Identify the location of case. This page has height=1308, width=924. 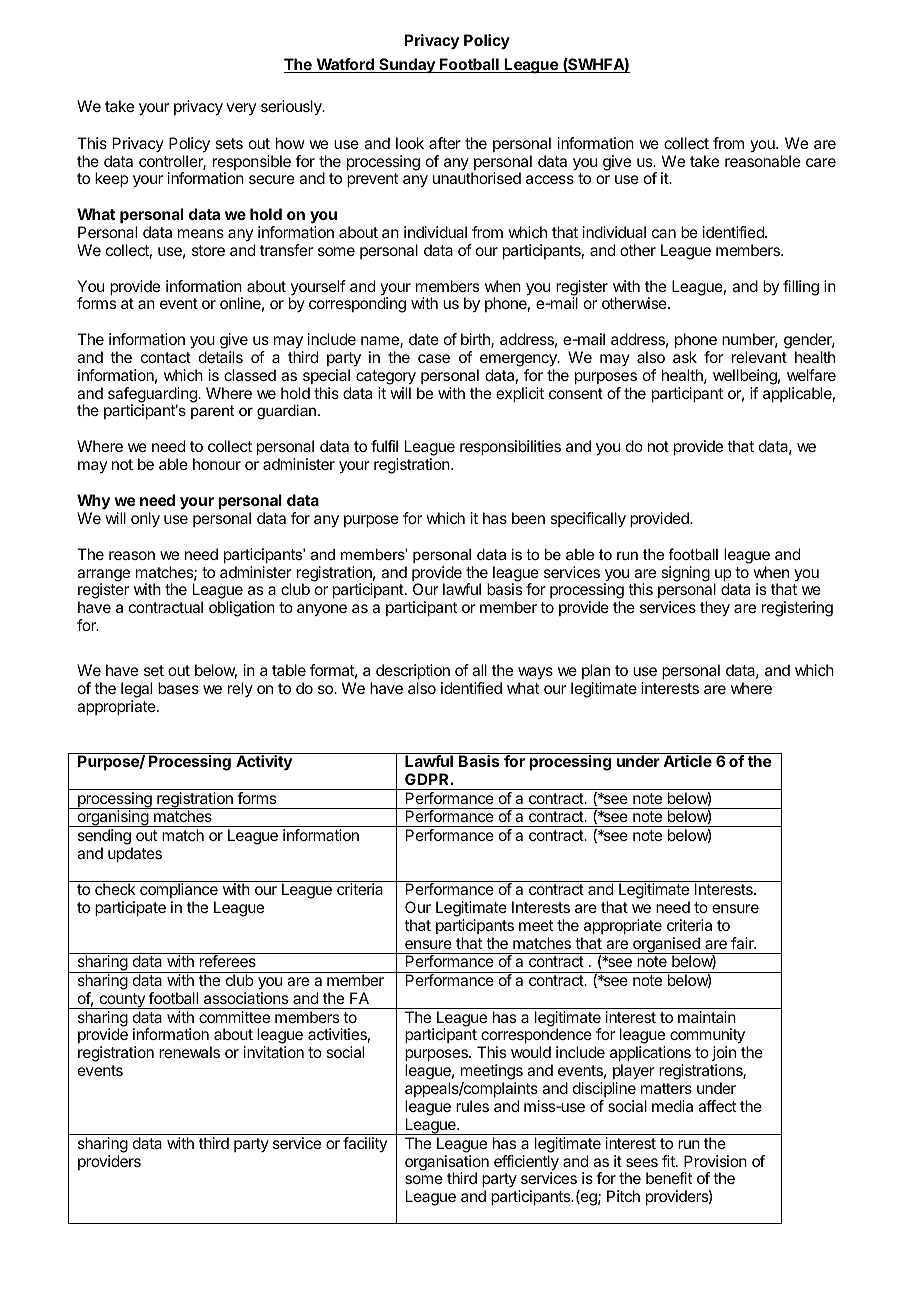
(434, 358).
